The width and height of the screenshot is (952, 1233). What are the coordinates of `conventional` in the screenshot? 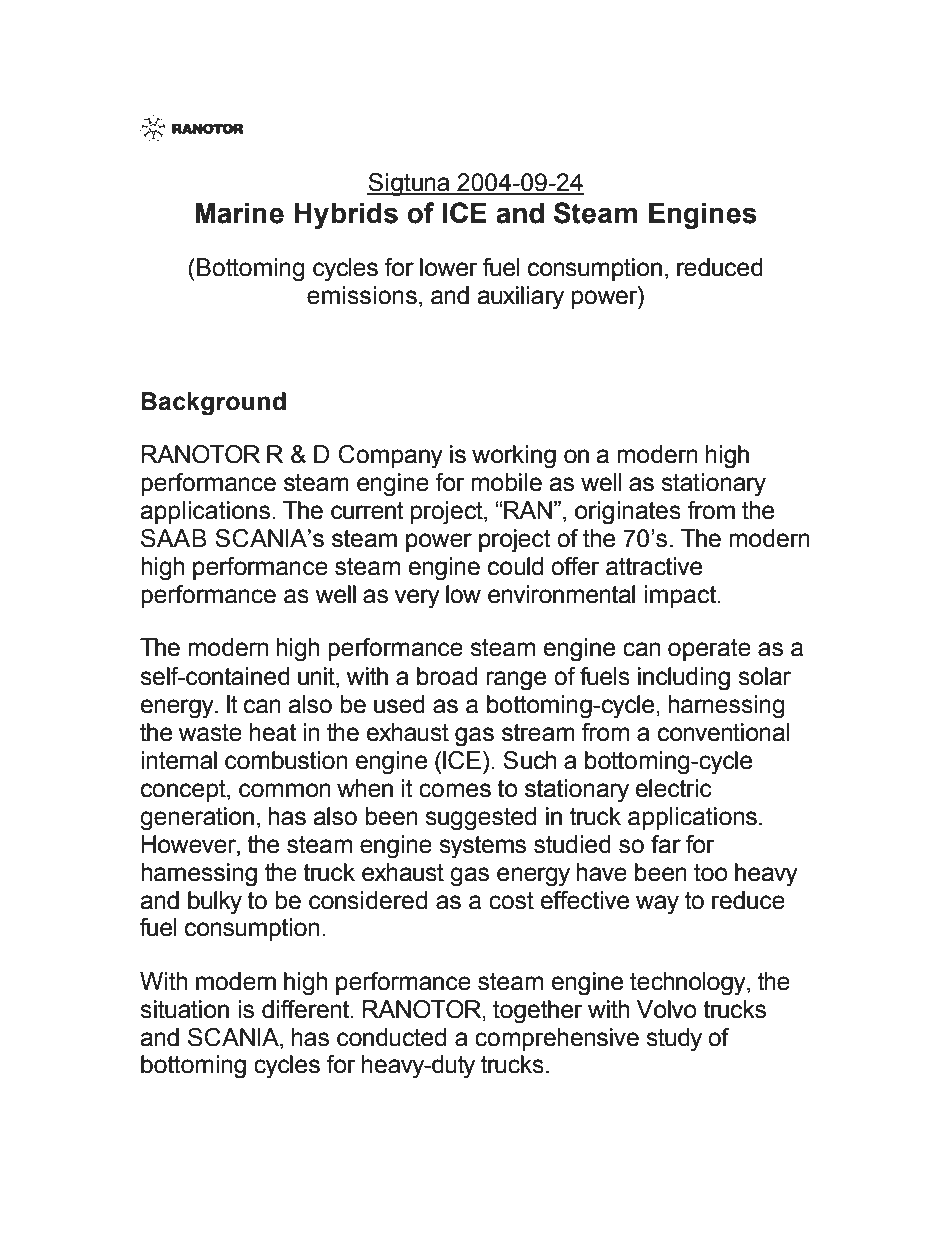 It's located at (724, 732).
